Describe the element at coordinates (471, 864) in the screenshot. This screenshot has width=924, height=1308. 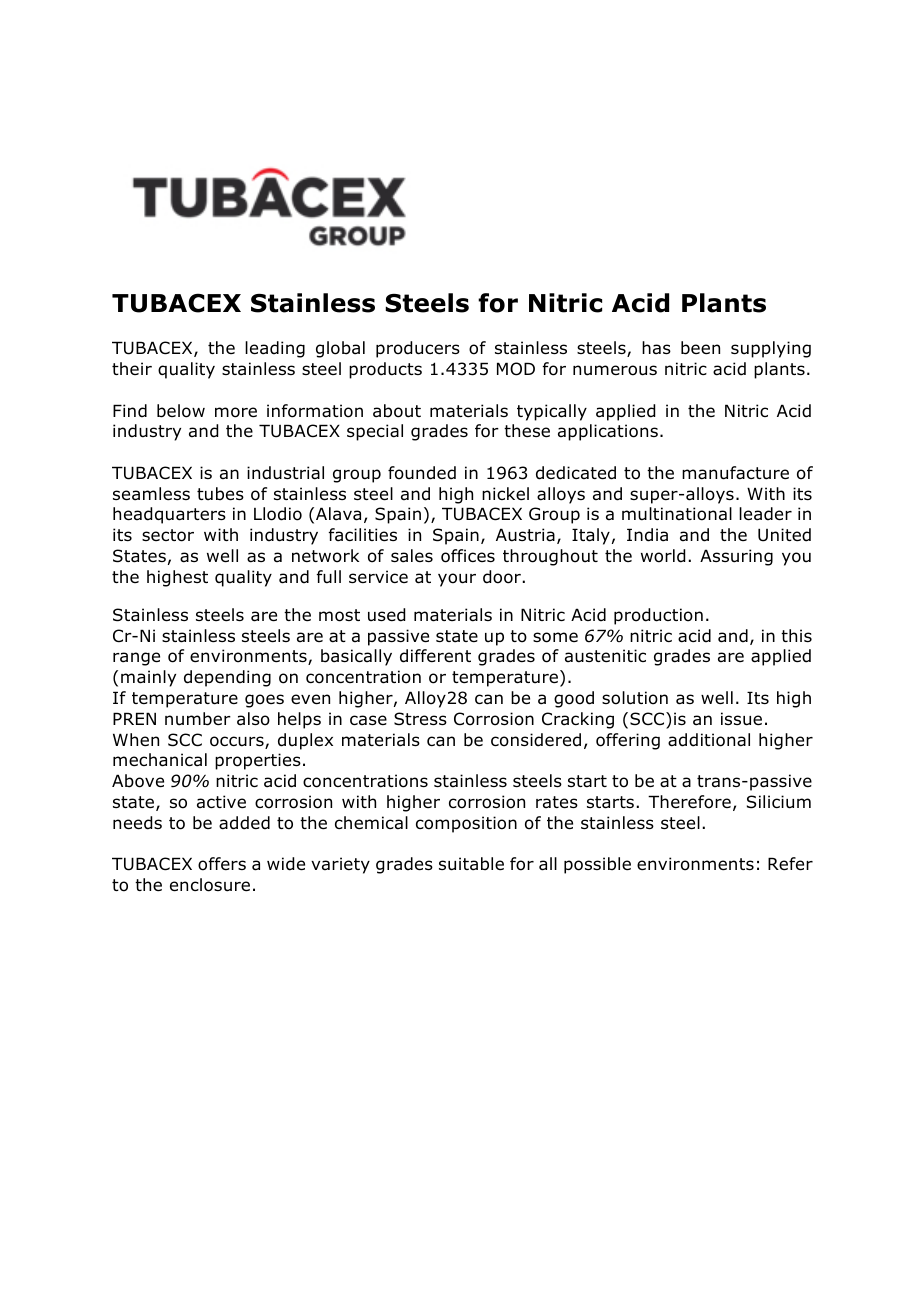
I see `suitable` at that location.
